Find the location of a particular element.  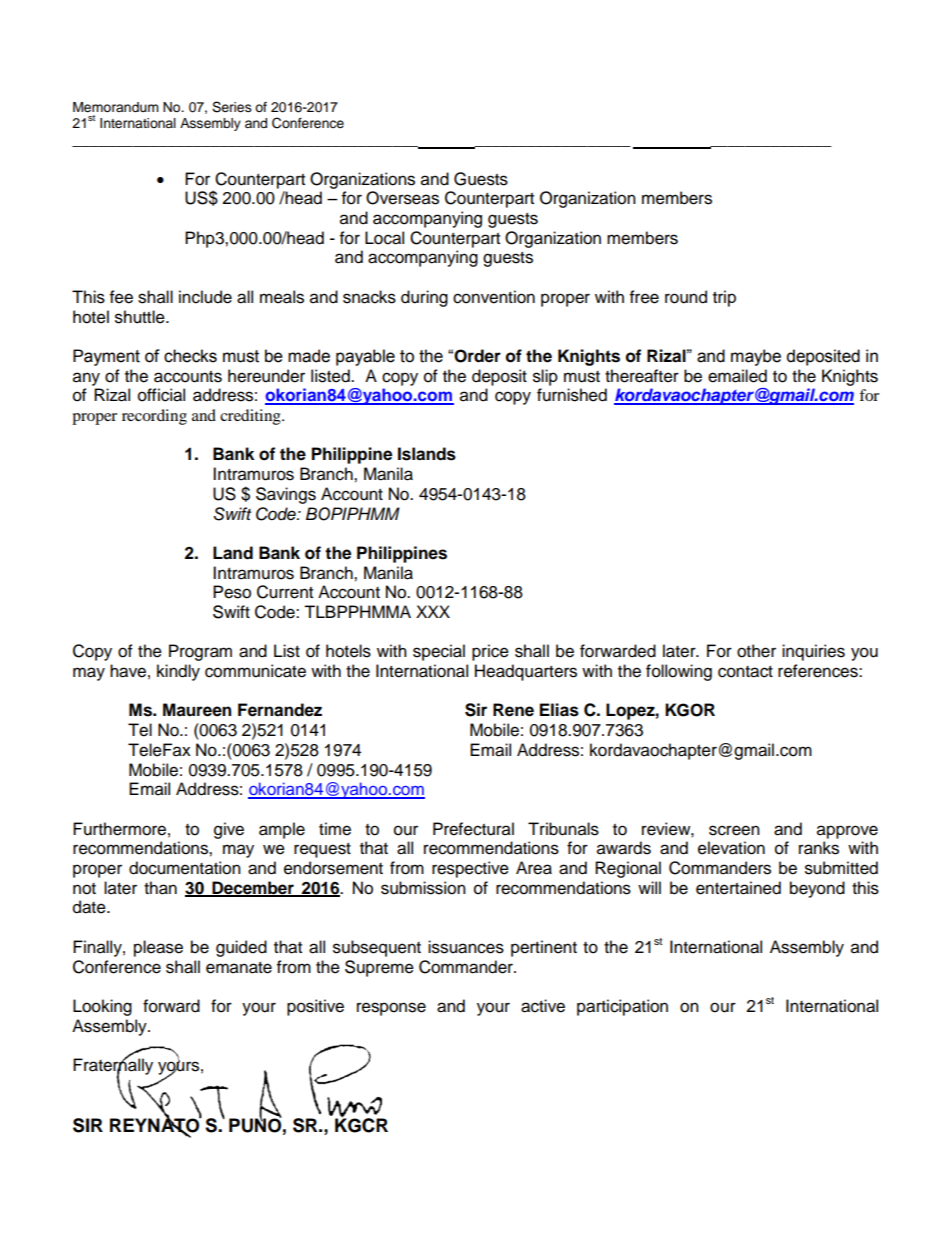

Peso is located at coordinates (232, 592).
